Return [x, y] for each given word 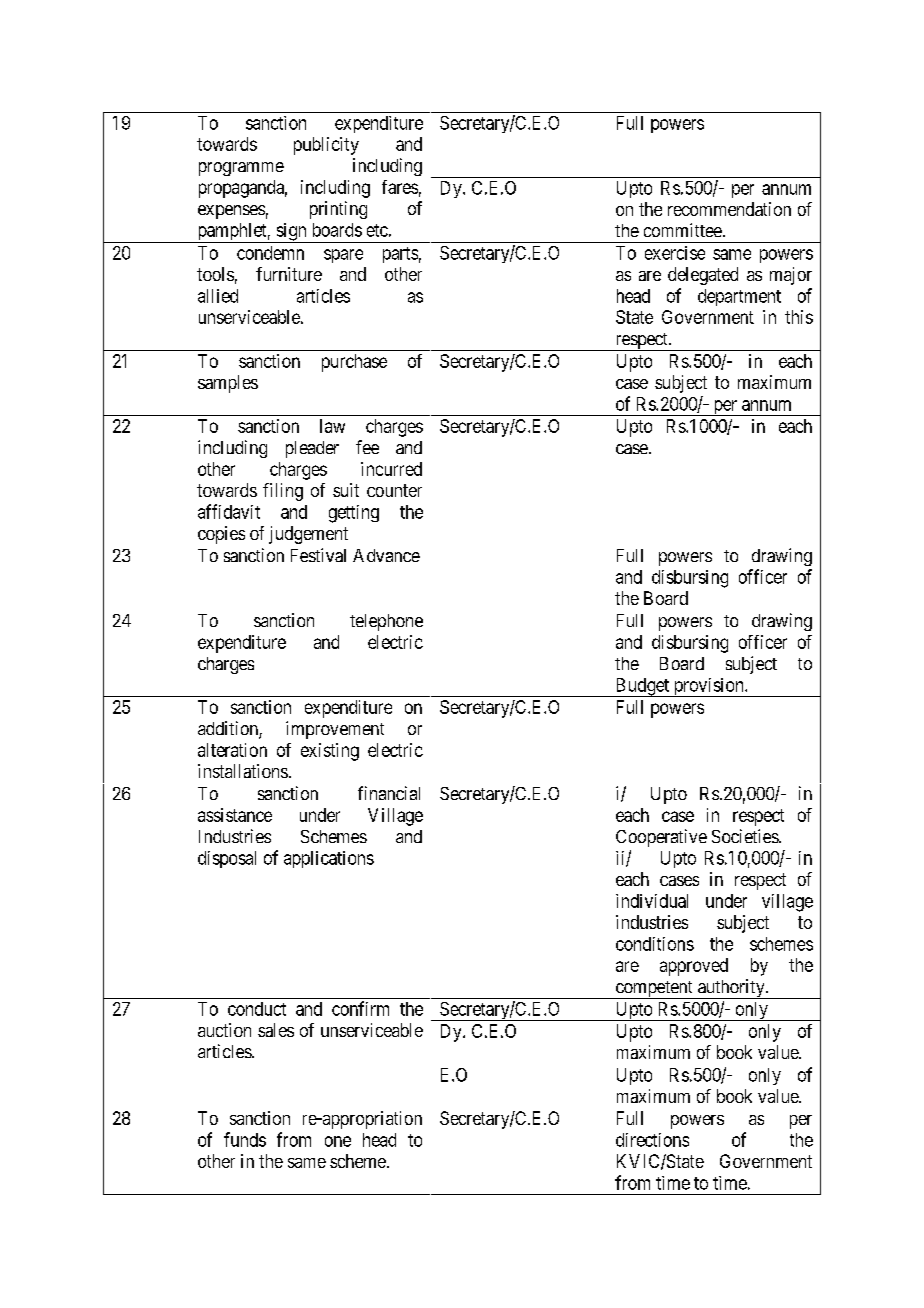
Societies [746, 836]
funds [245, 1139]
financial [389, 793]
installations [243, 771]
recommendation [729, 209]
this [799, 317]
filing [283, 492]
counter [394, 490]
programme [241, 169]
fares [400, 187]
